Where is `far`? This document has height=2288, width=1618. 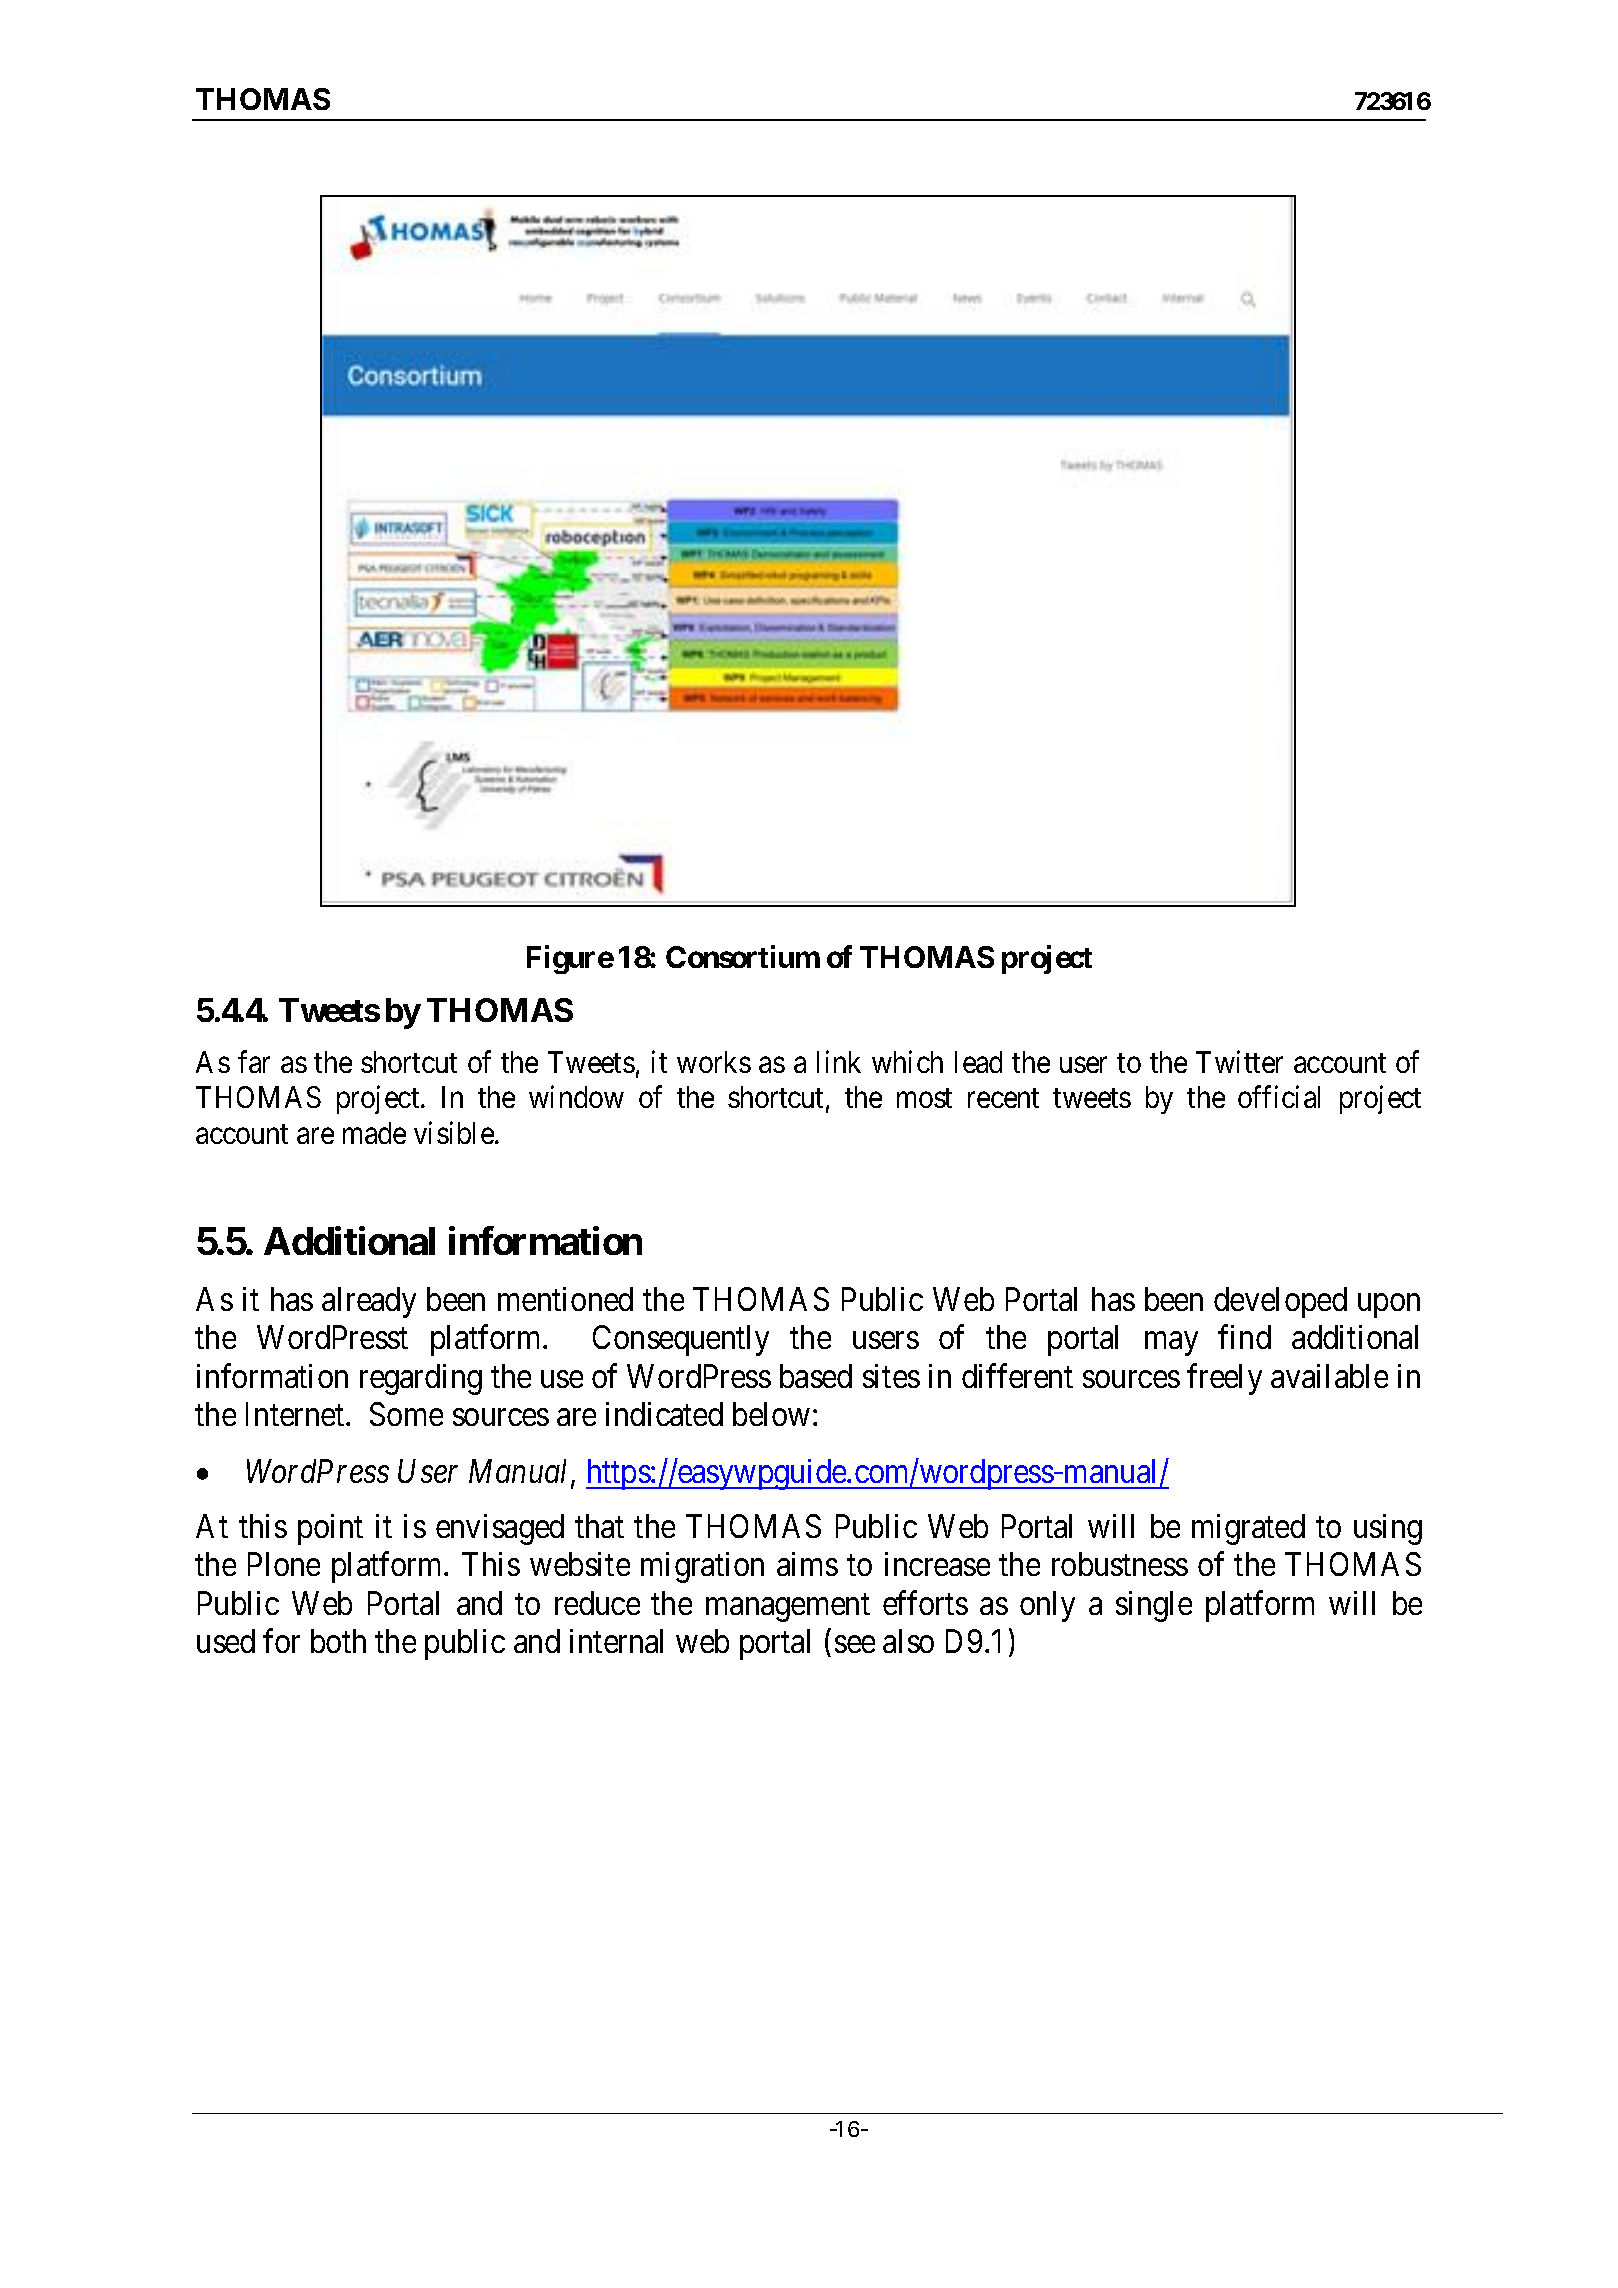
far is located at coordinates (254, 1062).
